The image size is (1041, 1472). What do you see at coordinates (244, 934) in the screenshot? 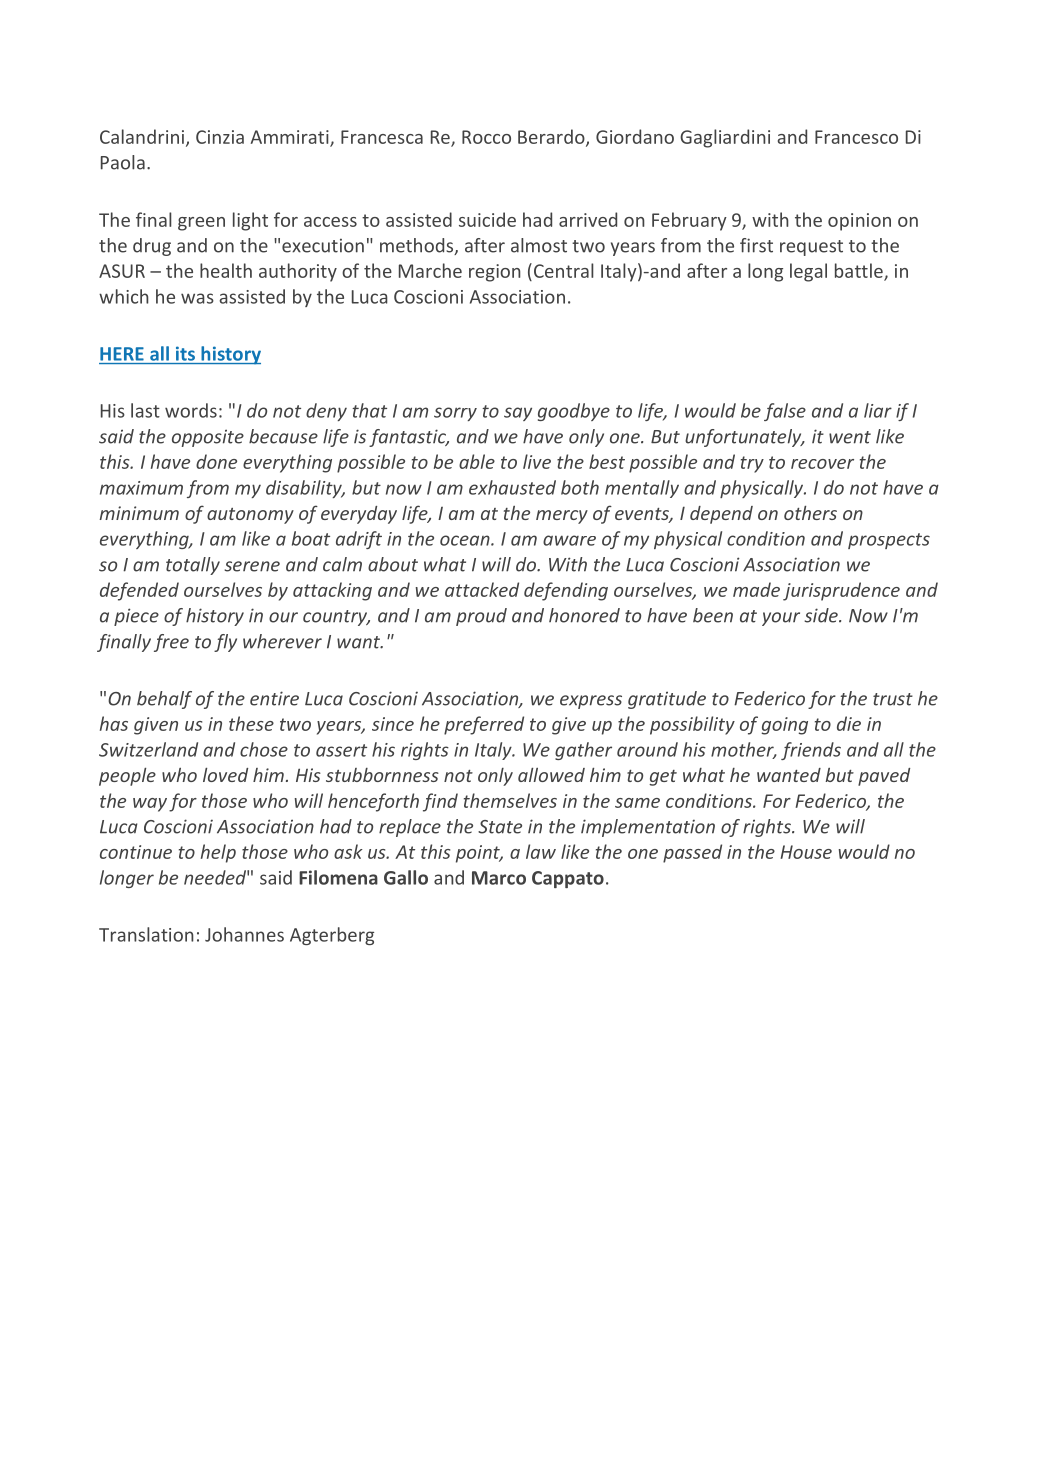
I see `Johannes` at bounding box center [244, 934].
